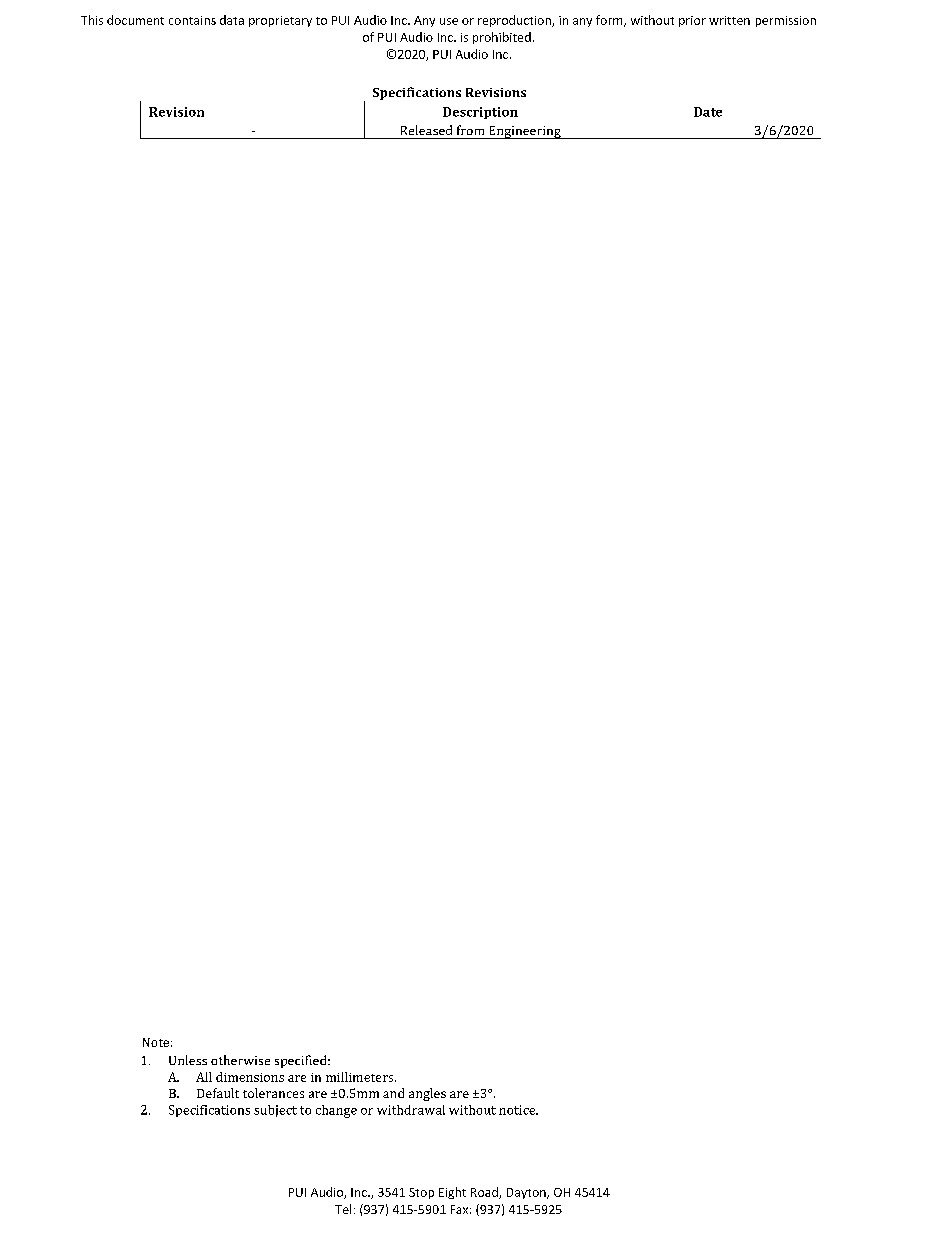  What do you see at coordinates (426, 130) in the screenshot?
I see `Released` at bounding box center [426, 130].
